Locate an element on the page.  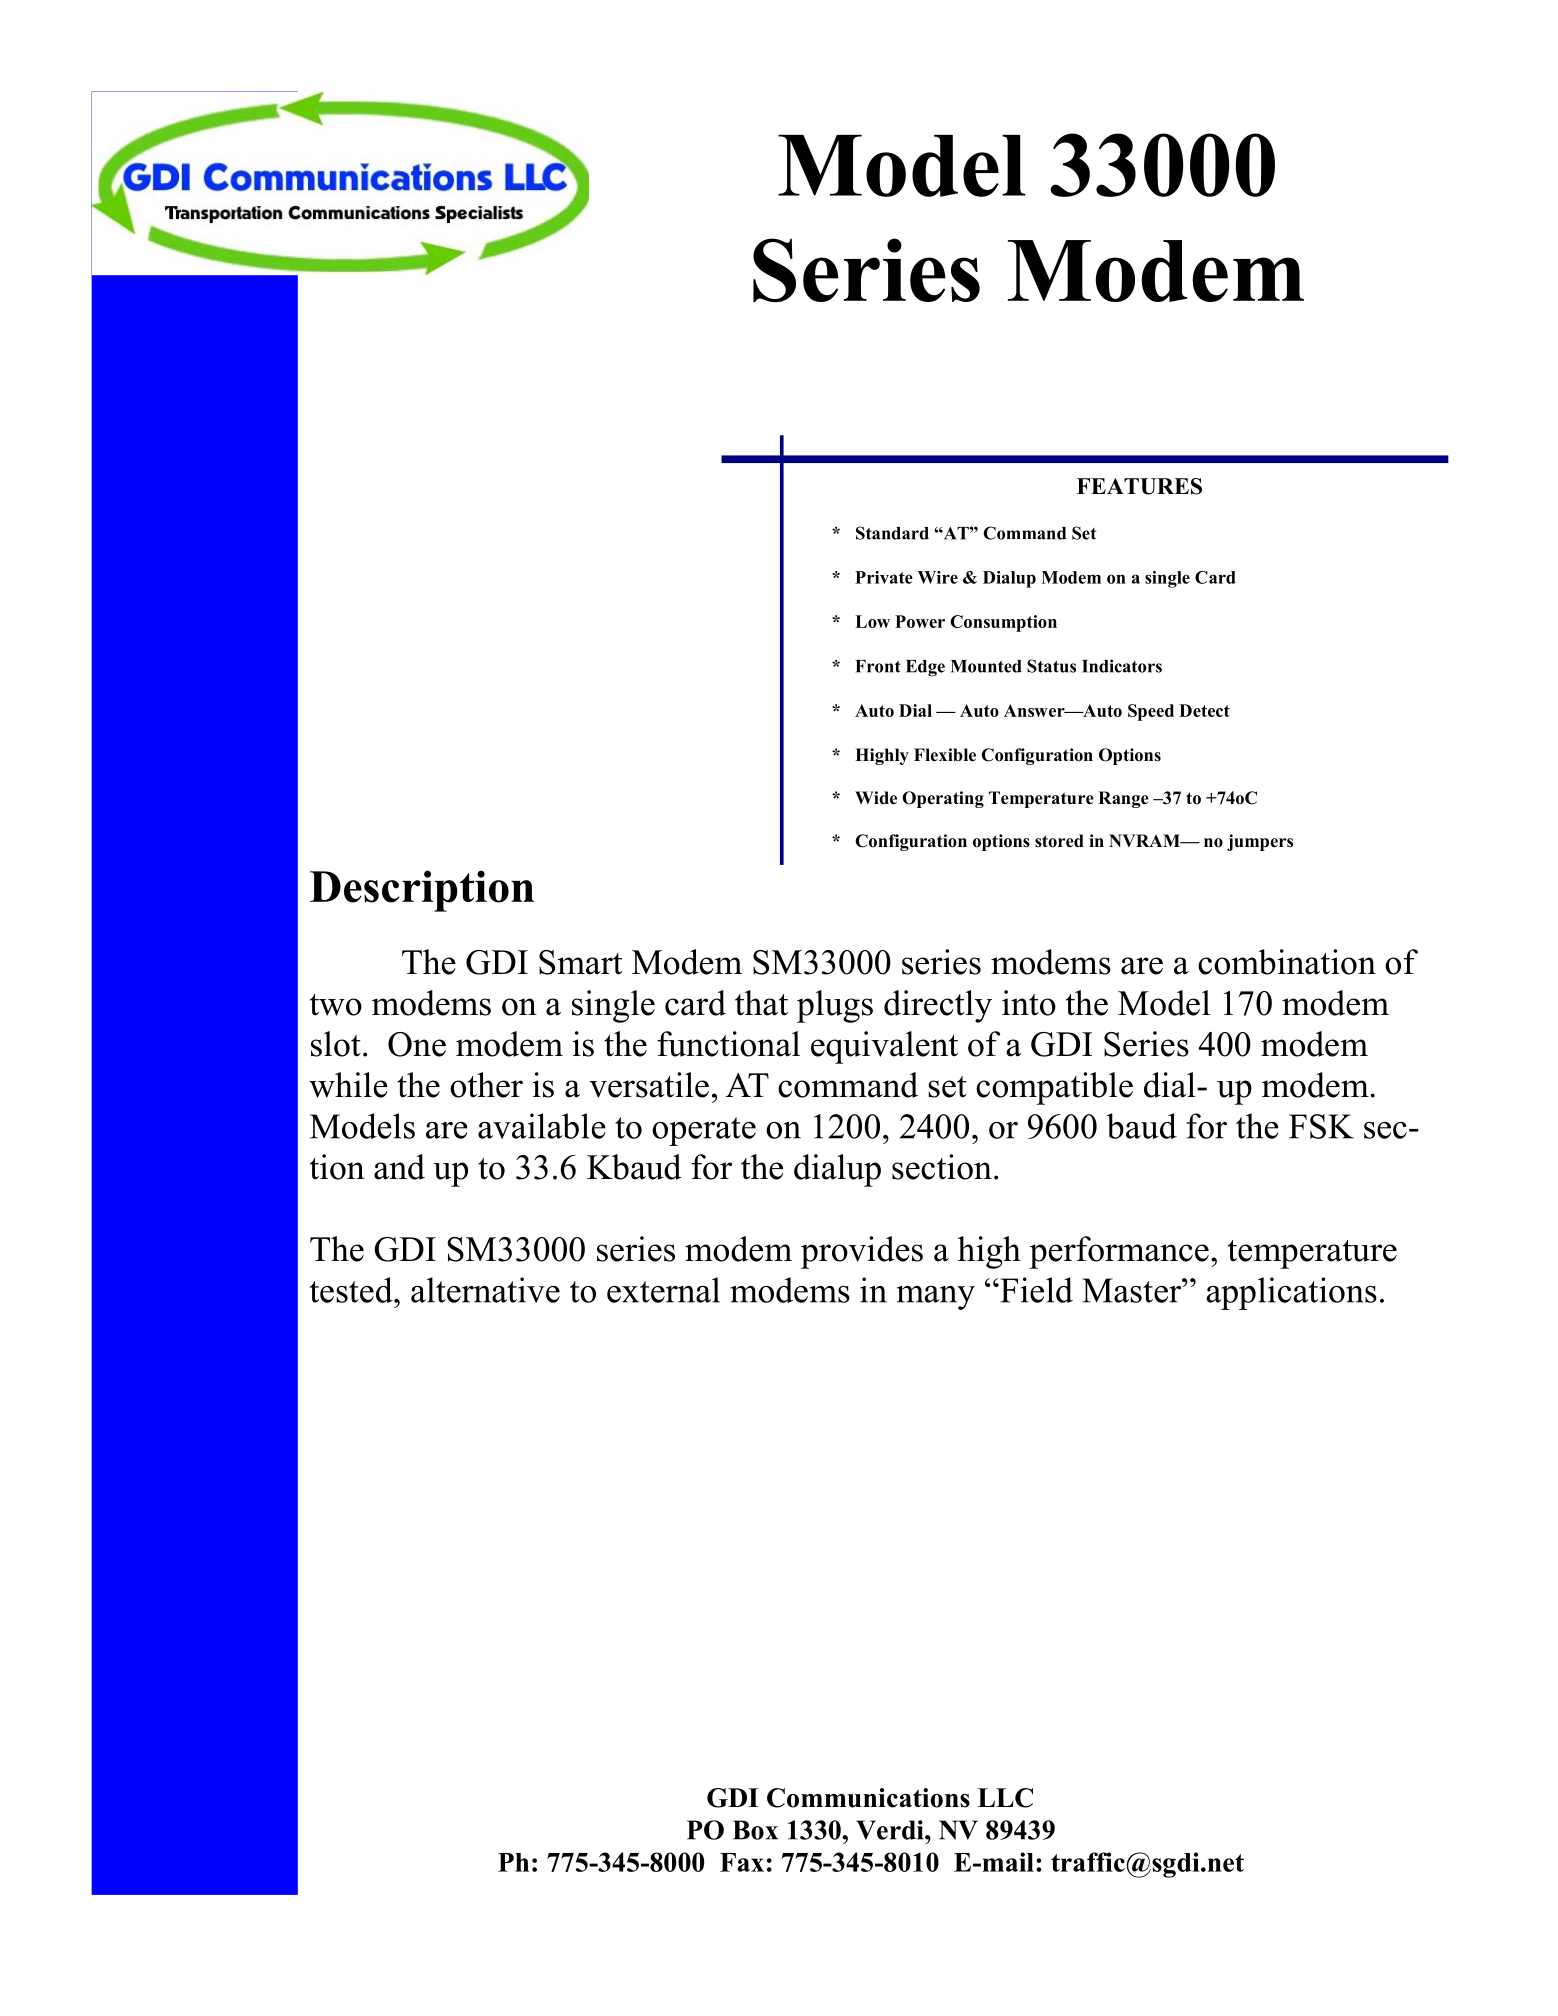
FEATURES is located at coordinates (1139, 486).
